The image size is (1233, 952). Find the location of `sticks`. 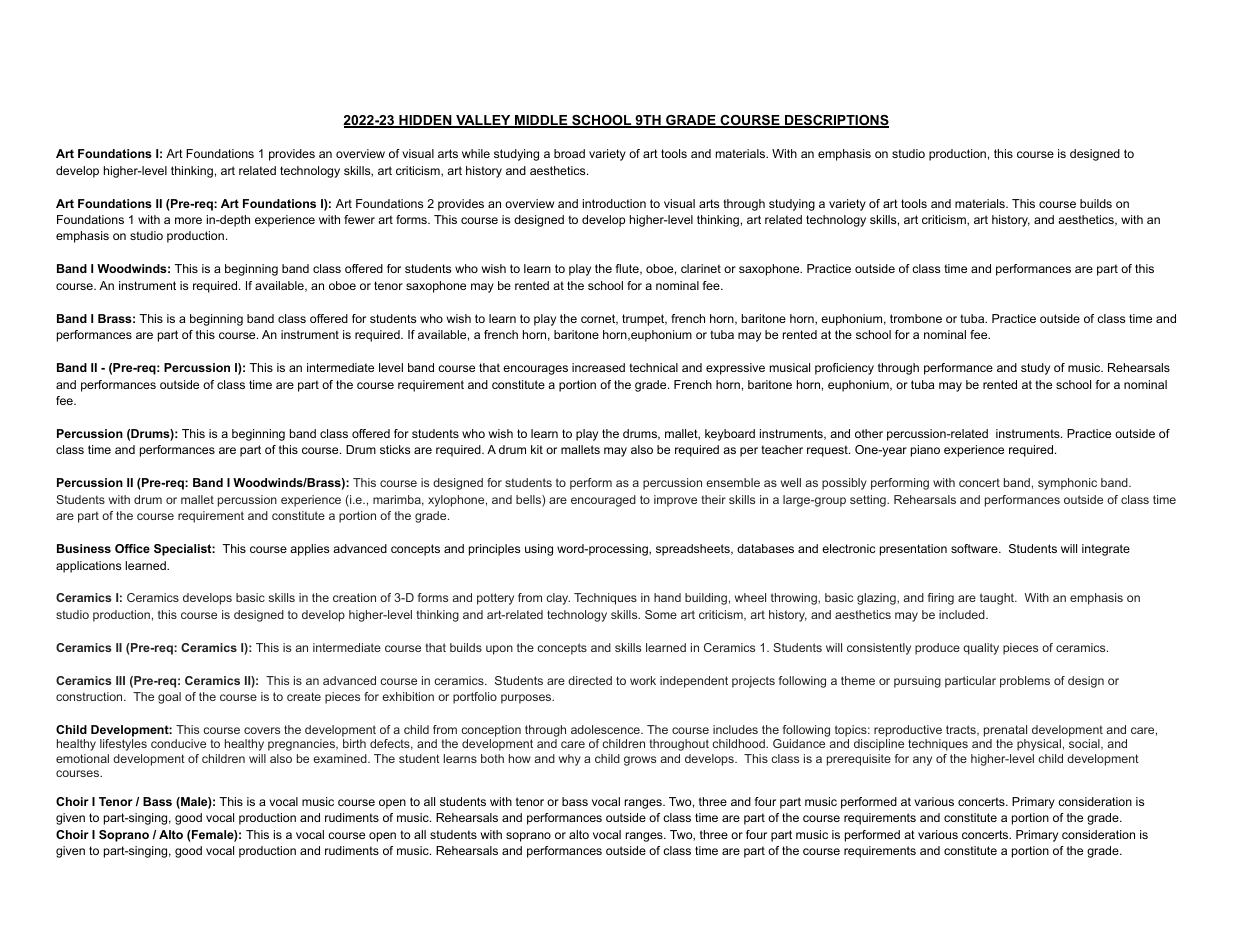

sticks is located at coordinates (395, 449).
